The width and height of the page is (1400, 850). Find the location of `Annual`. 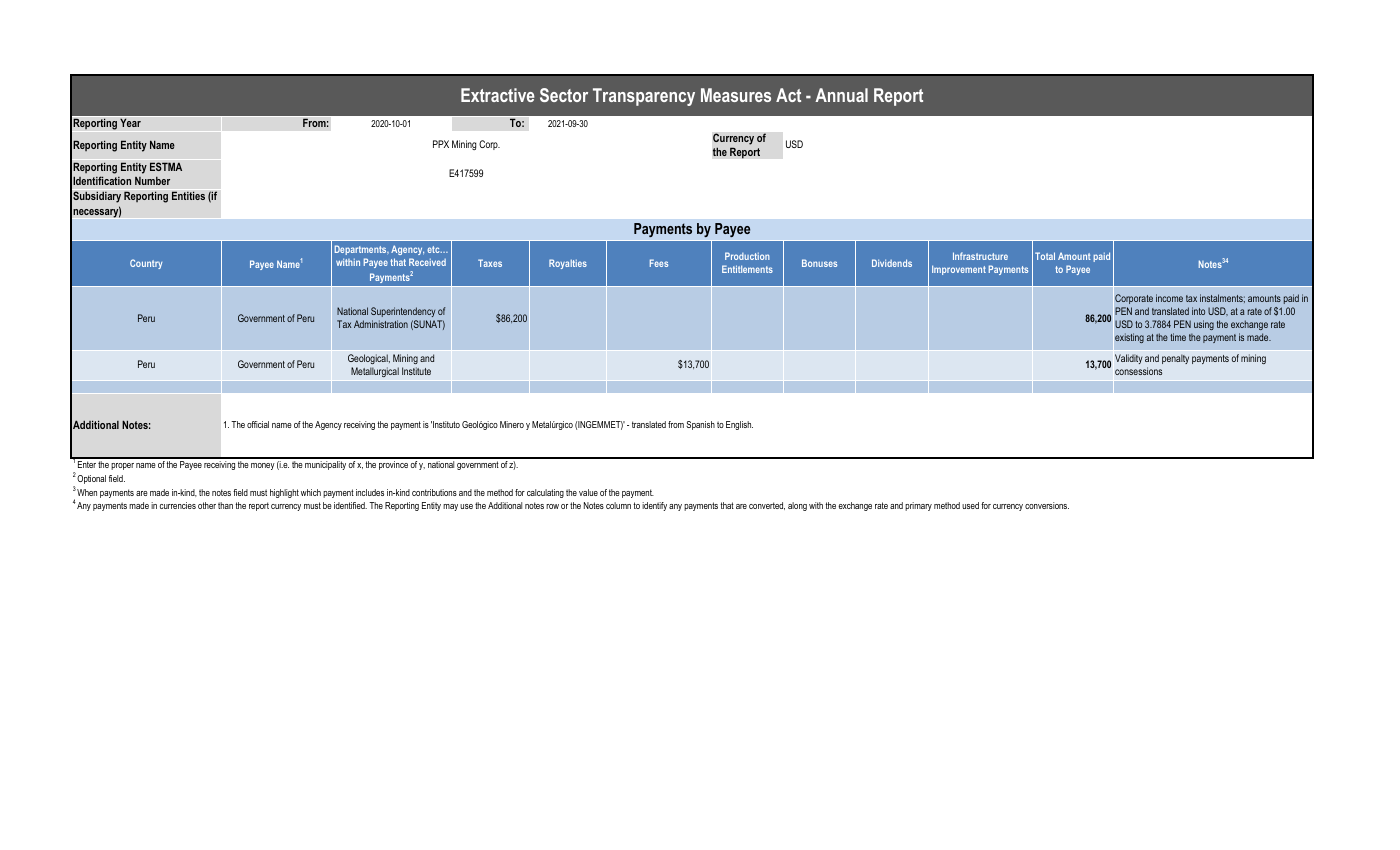

Annual is located at coordinates (841, 95).
